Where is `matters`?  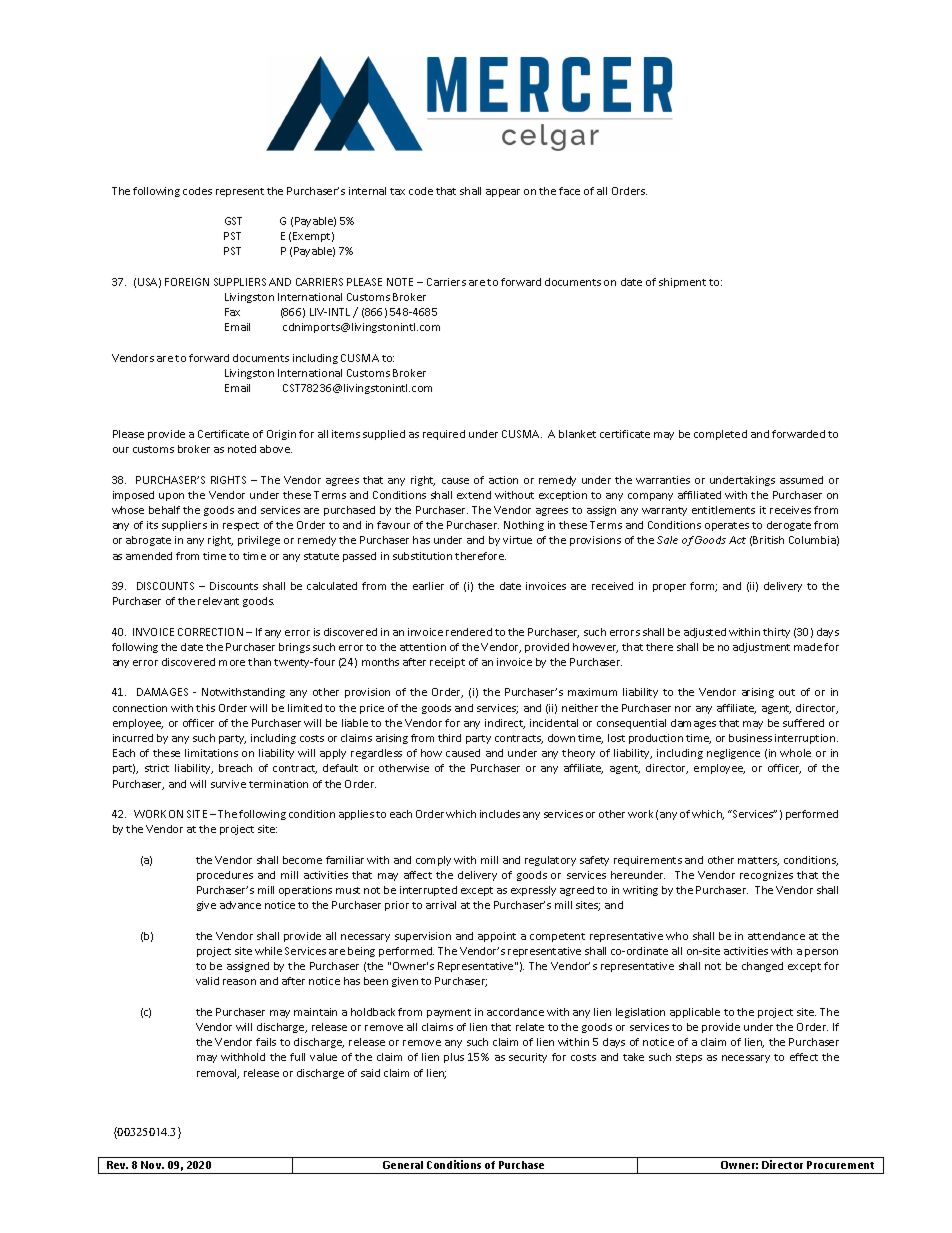 matters is located at coordinates (758, 861).
